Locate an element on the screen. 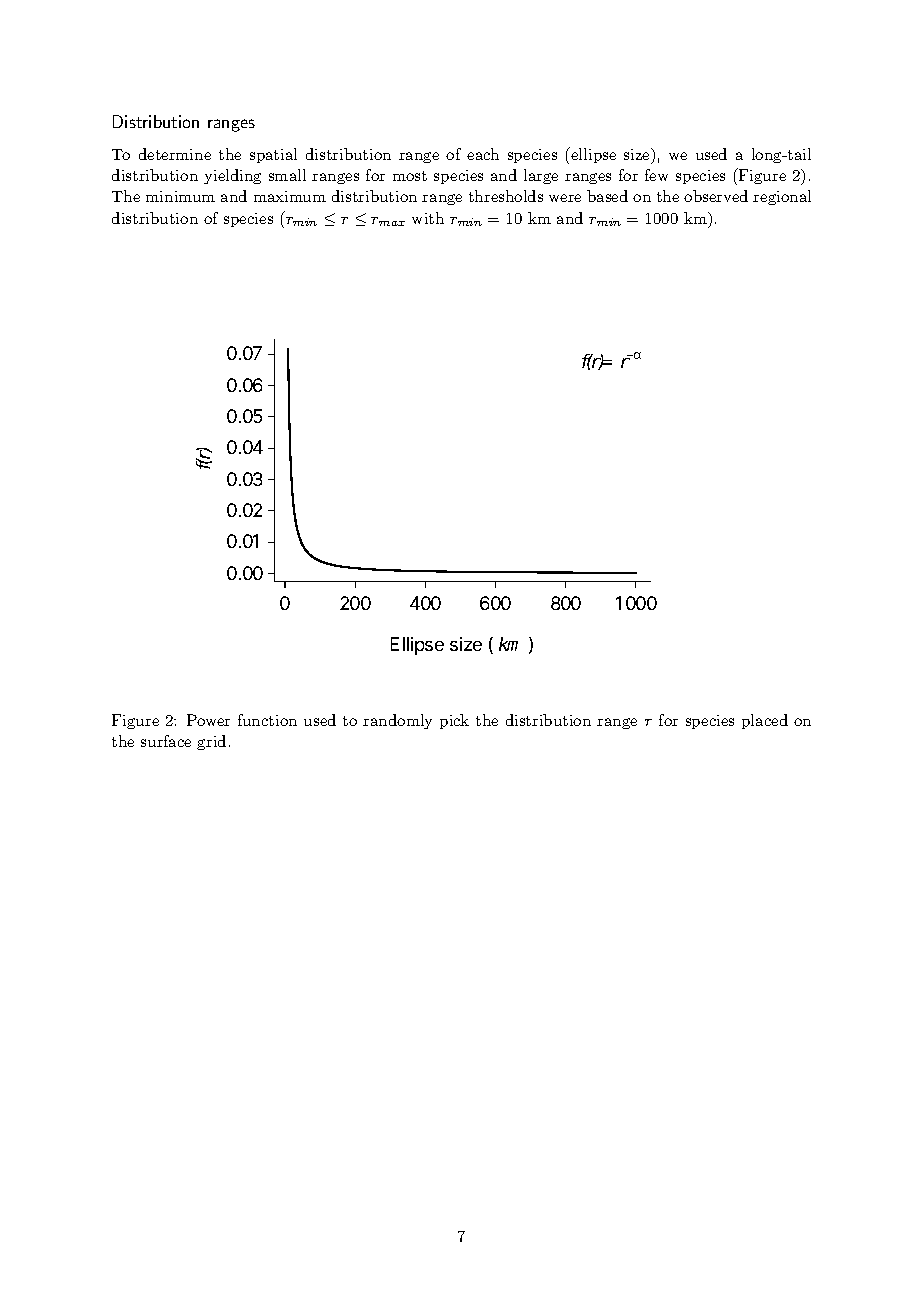 The height and width of the screenshot is (1308, 924). regional is located at coordinates (782, 197).
